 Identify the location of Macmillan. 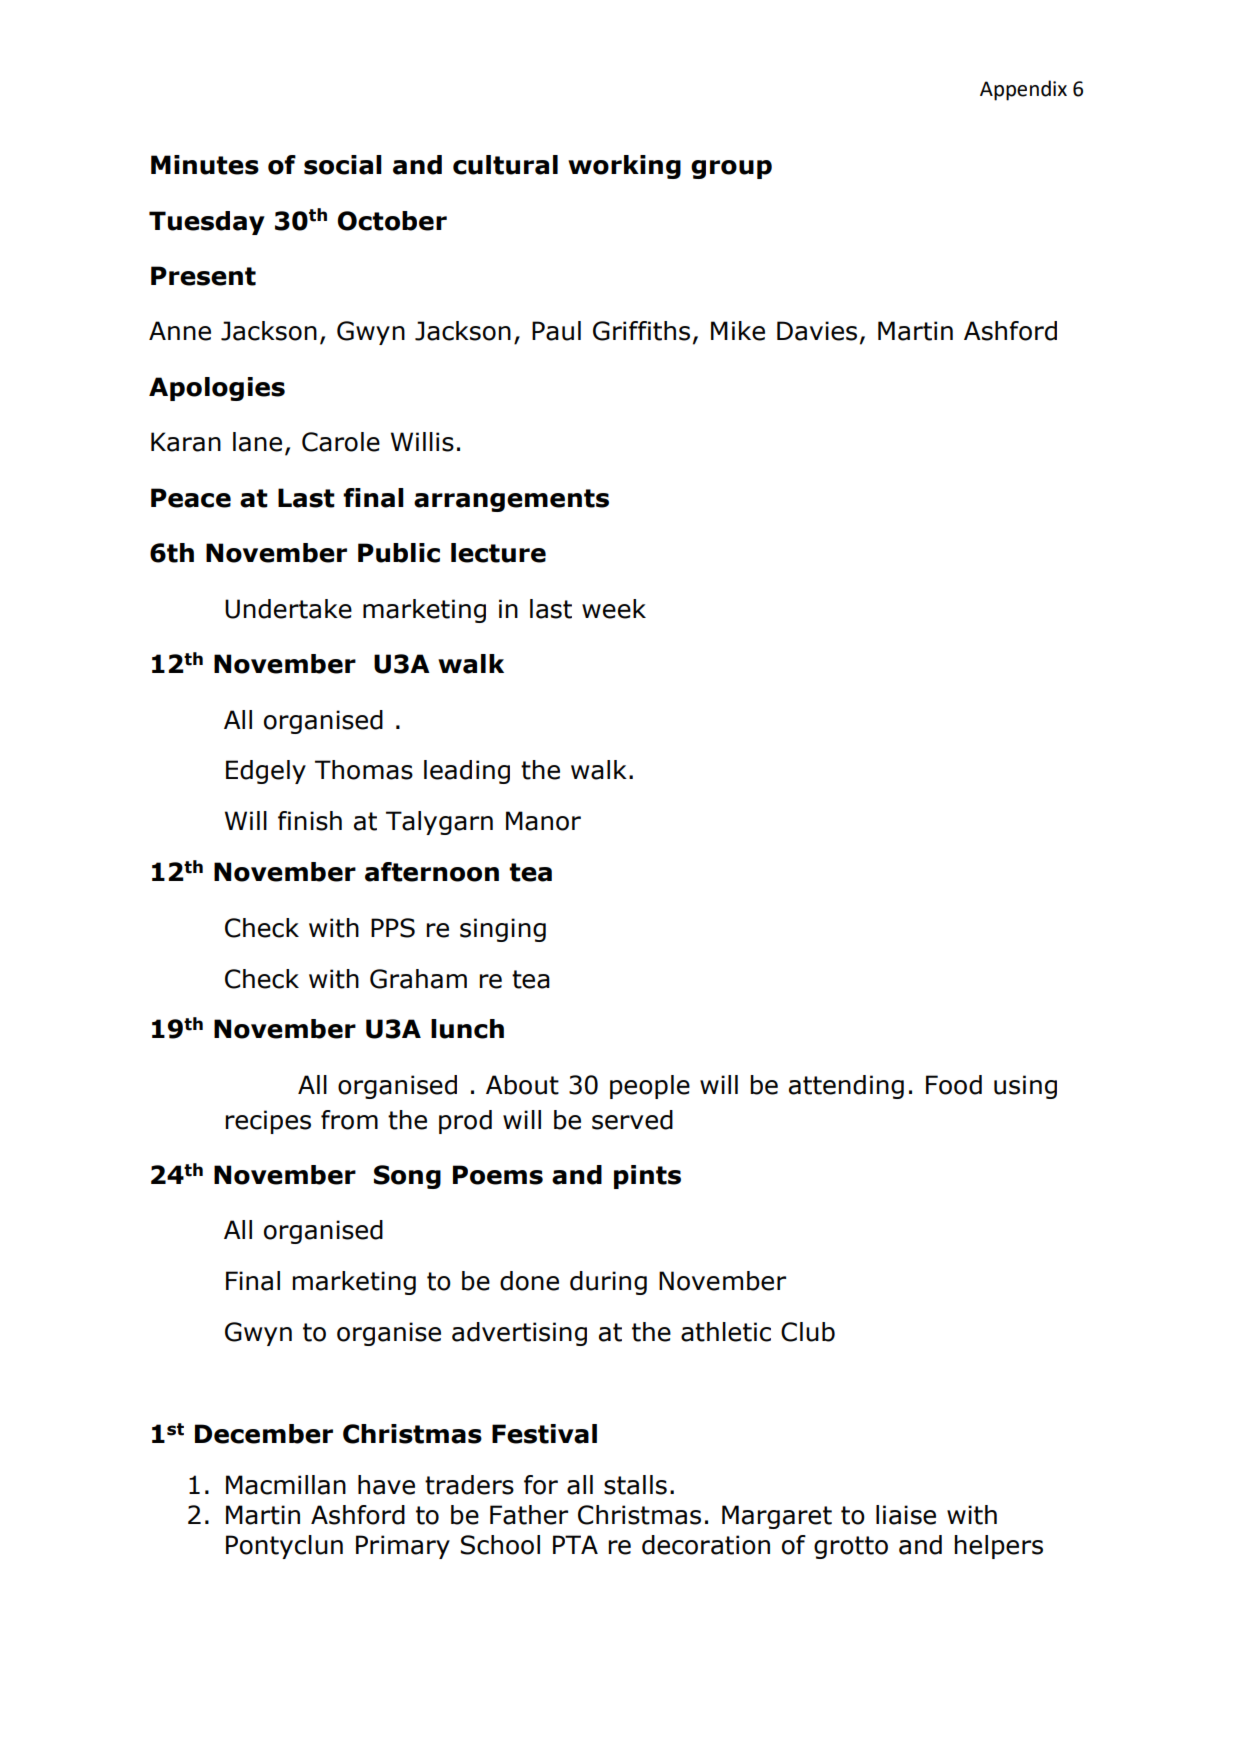
(286, 1485).
